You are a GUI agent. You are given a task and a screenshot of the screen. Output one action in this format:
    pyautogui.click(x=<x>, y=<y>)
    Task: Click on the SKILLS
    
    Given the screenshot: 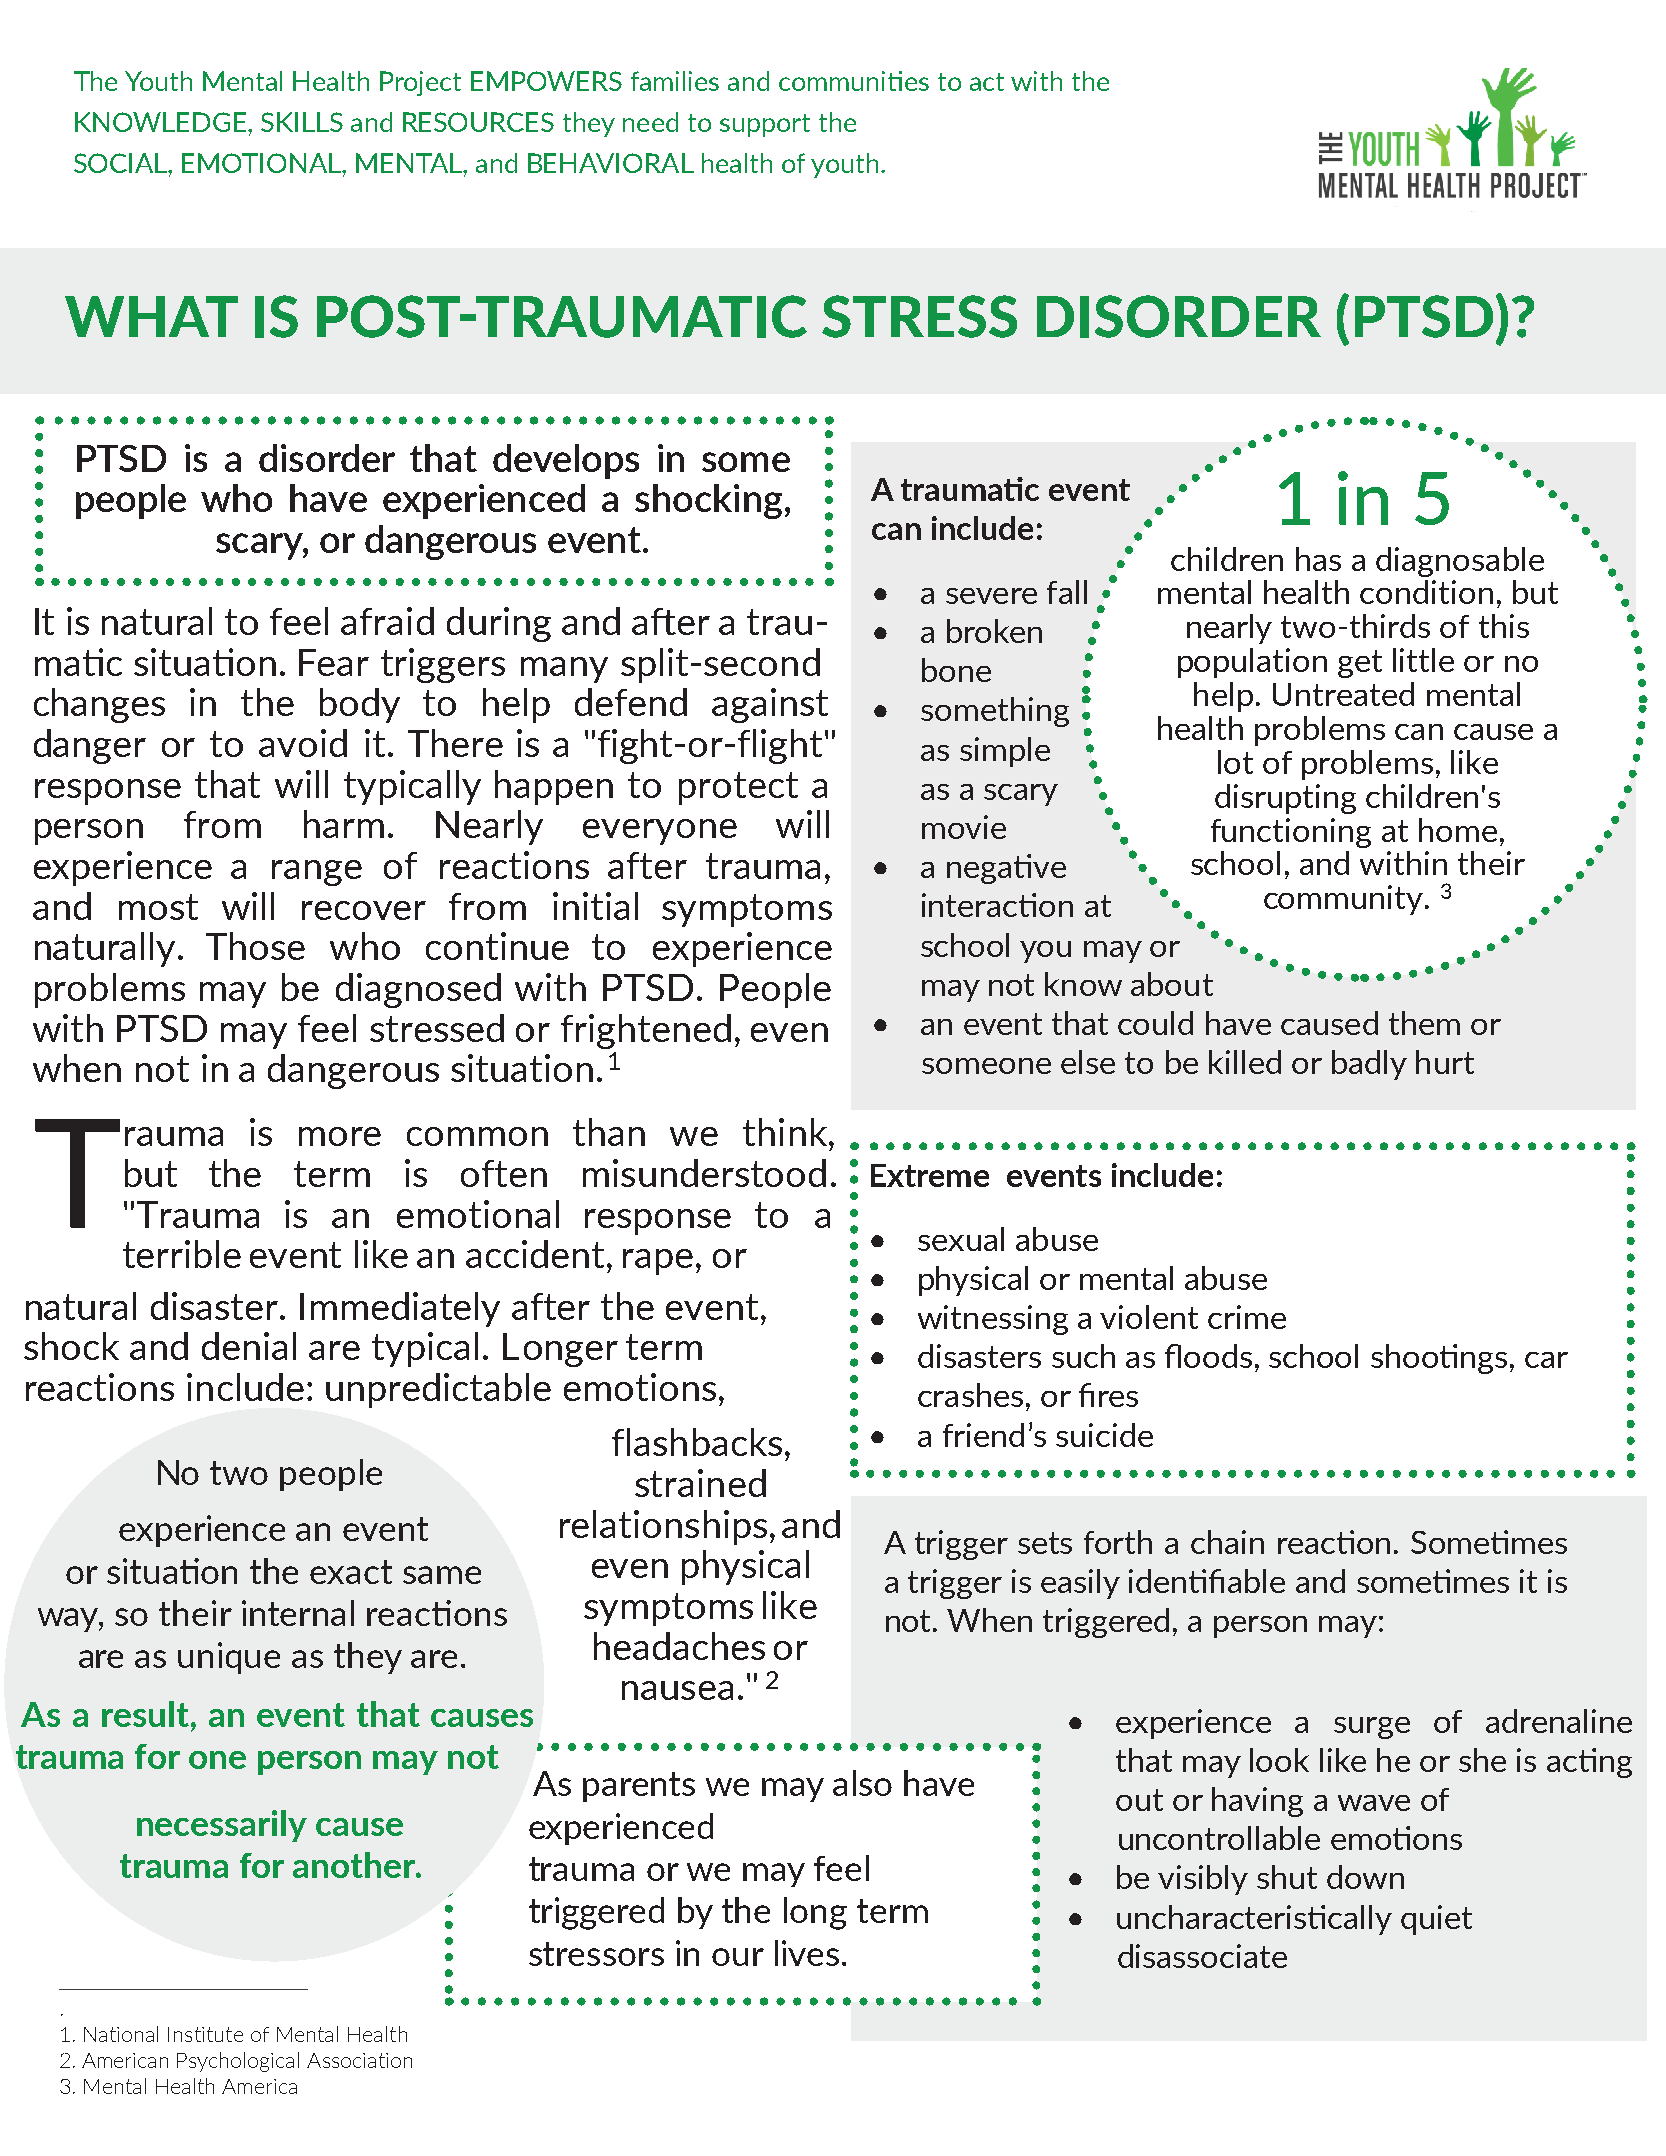 What is the action you would take?
    pyautogui.click(x=302, y=122)
